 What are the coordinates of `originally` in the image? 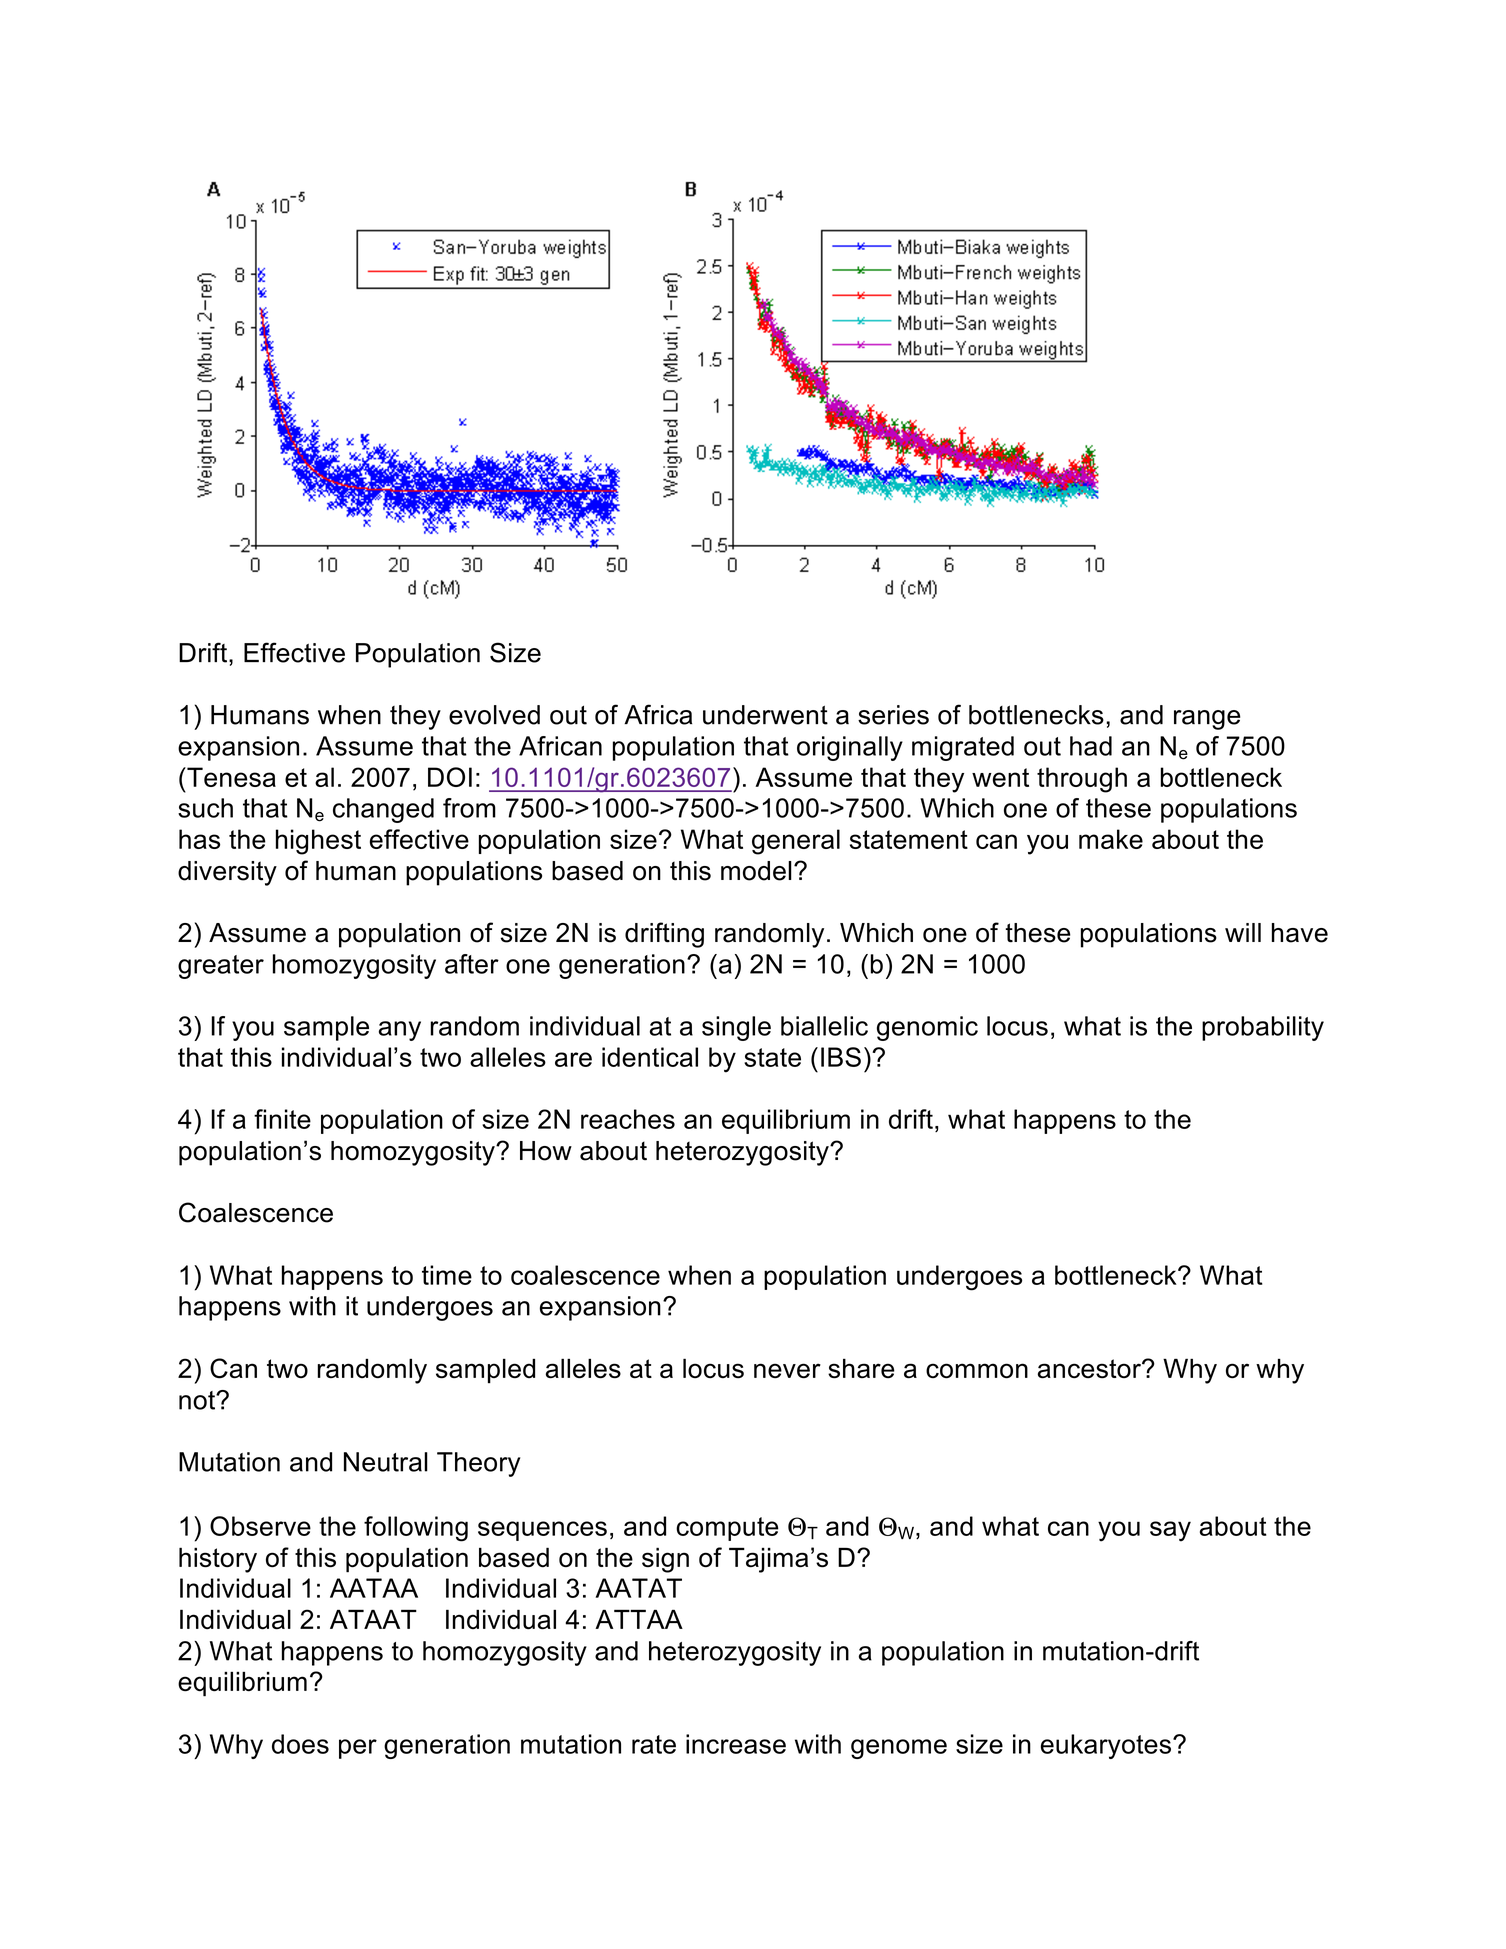 It's located at (850, 748).
